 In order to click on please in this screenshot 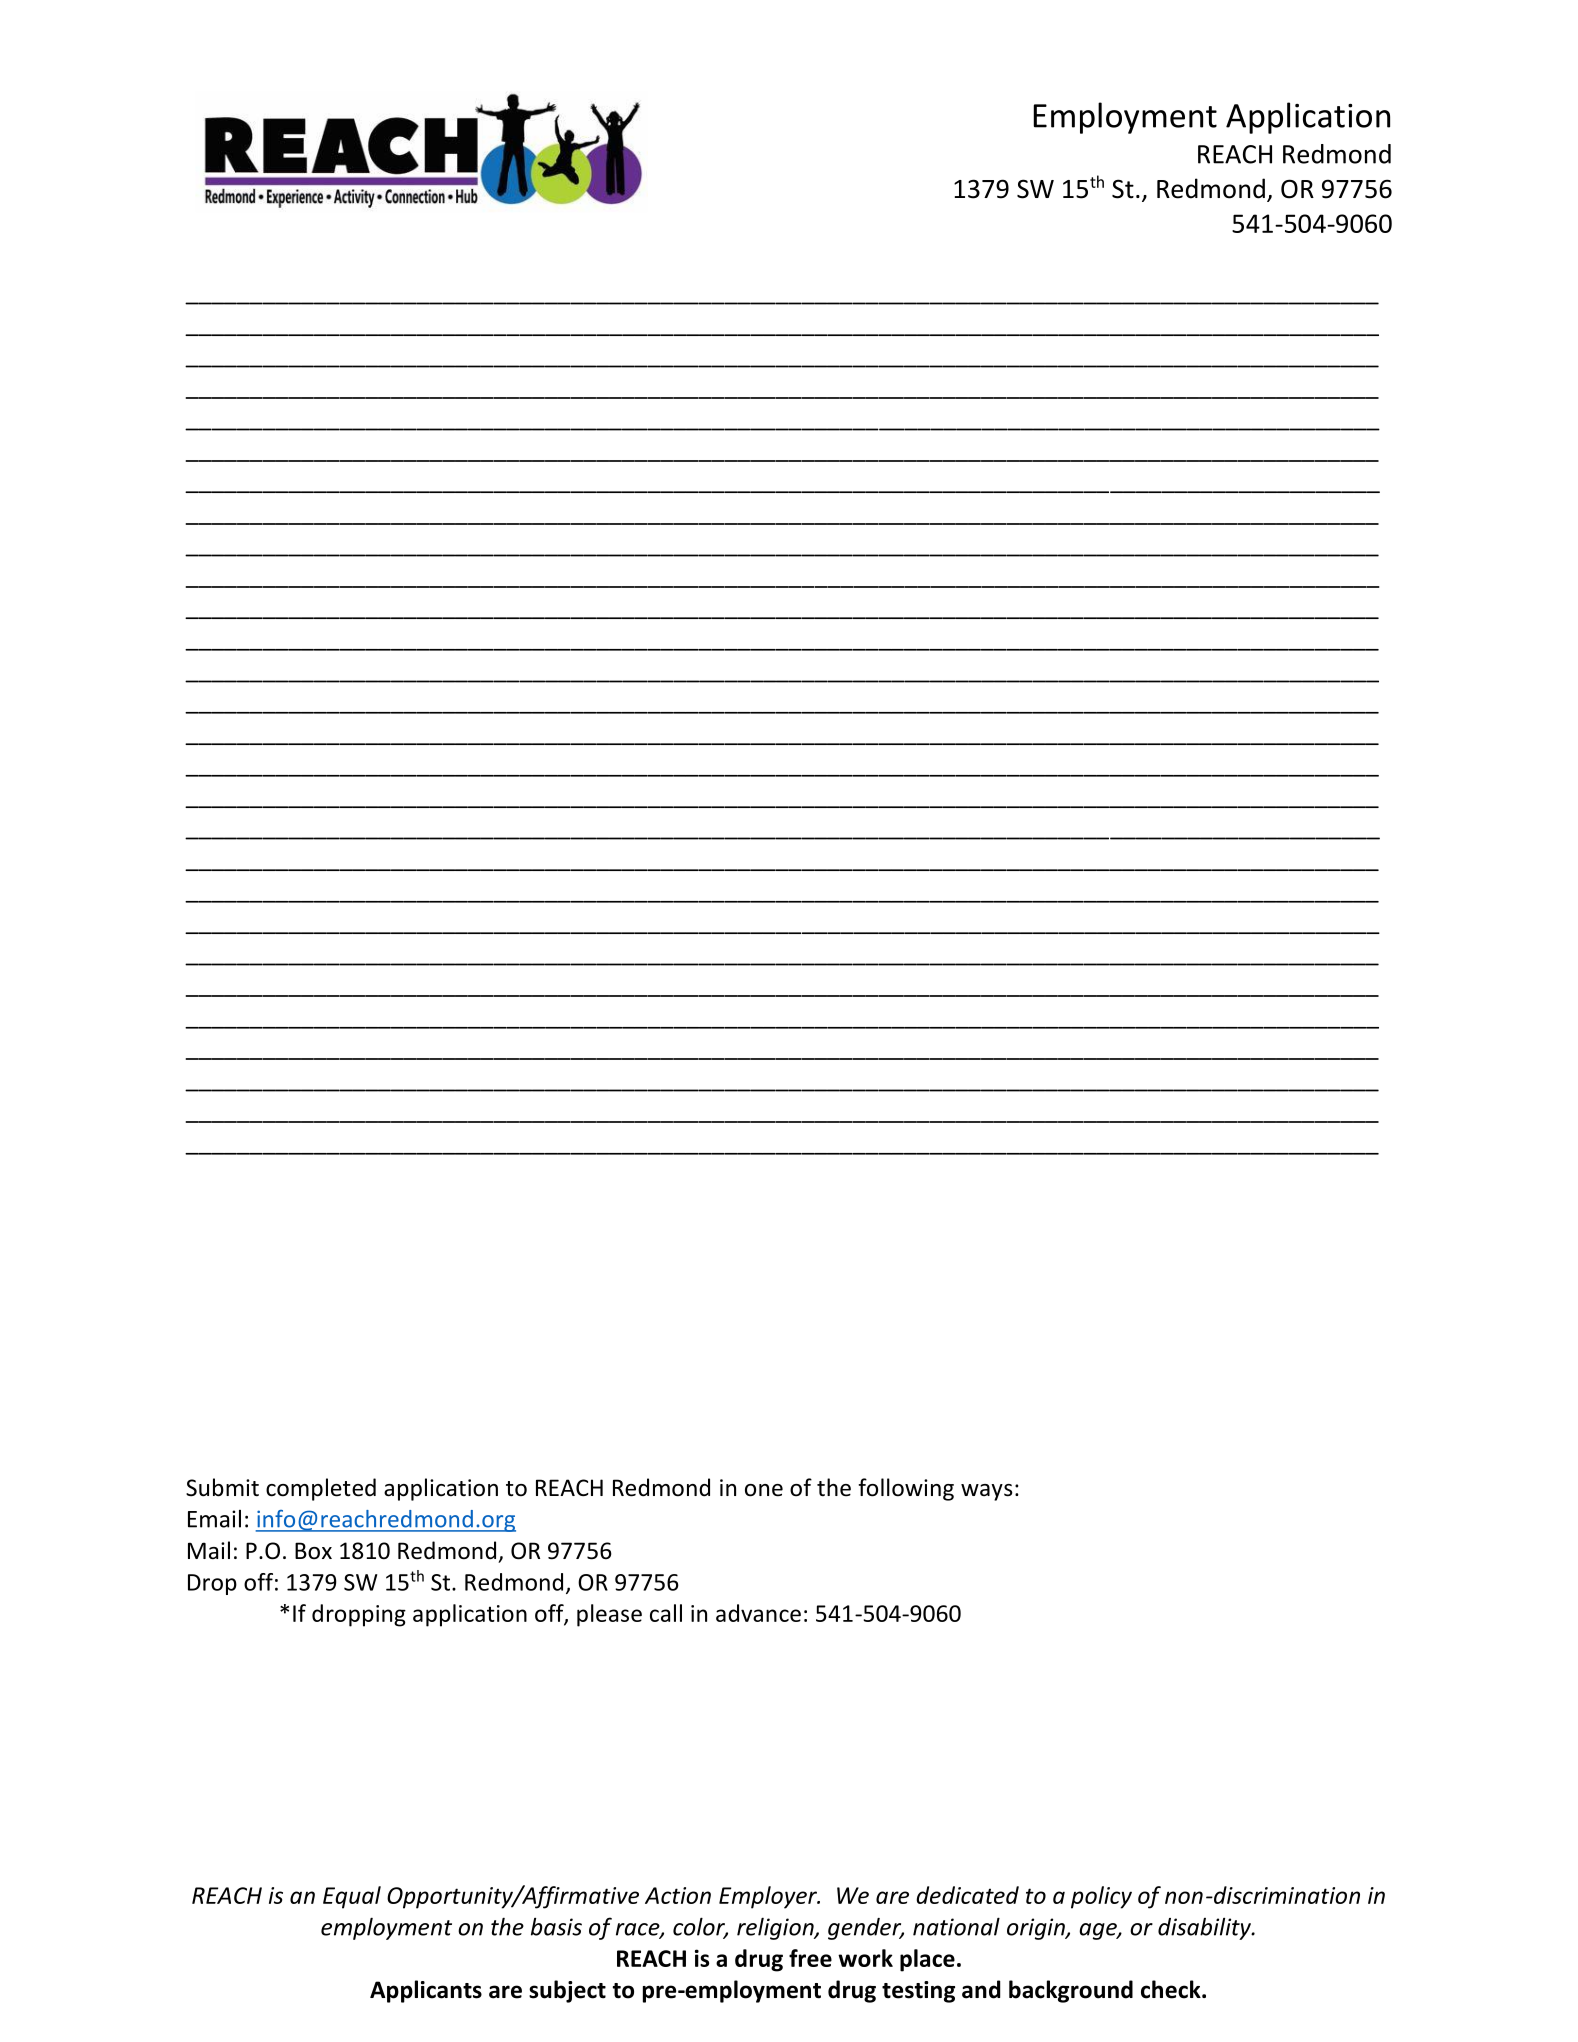, I will do `click(609, 1615)`.
